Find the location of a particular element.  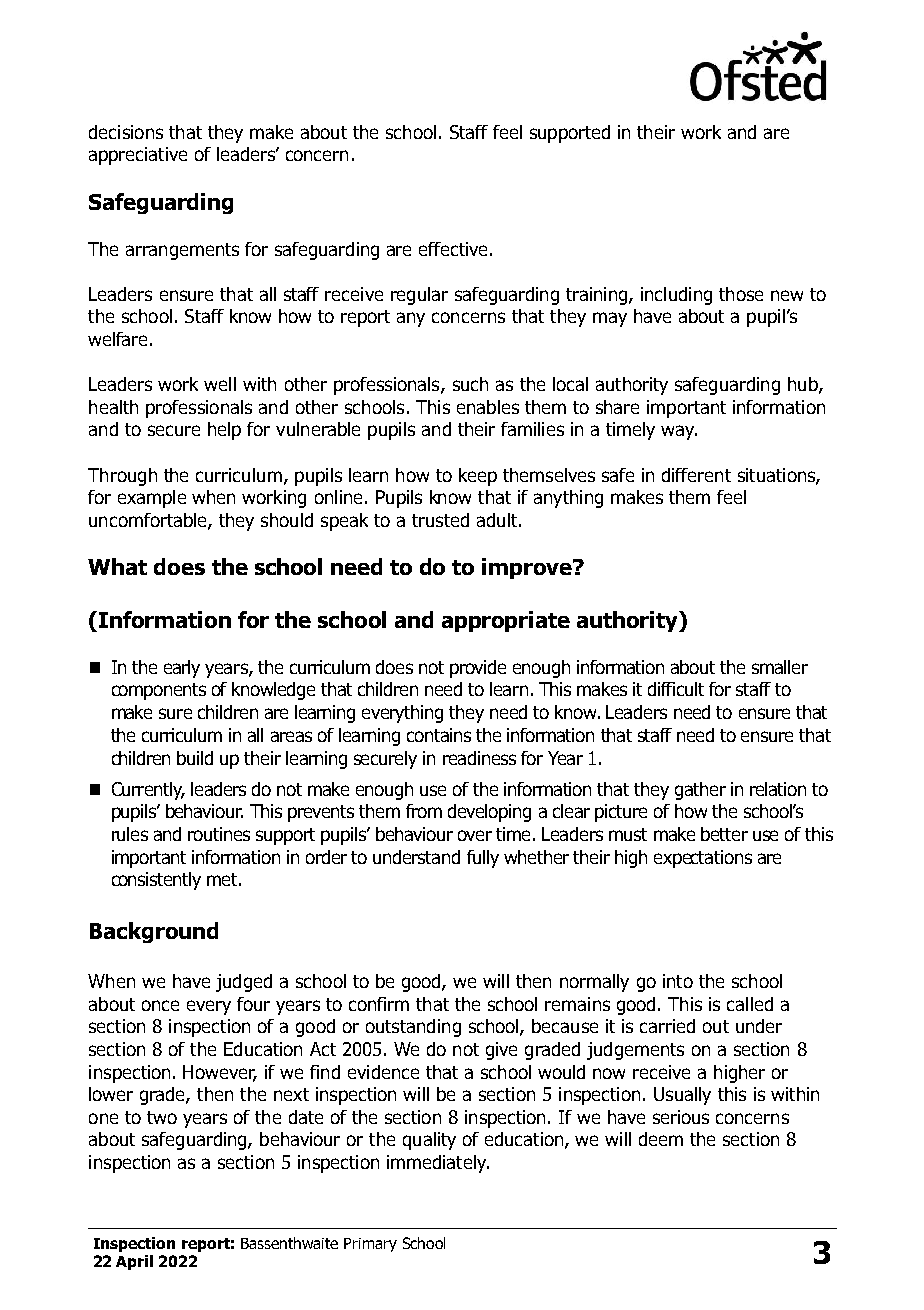

difficult is located at coordinates (676, 689).
